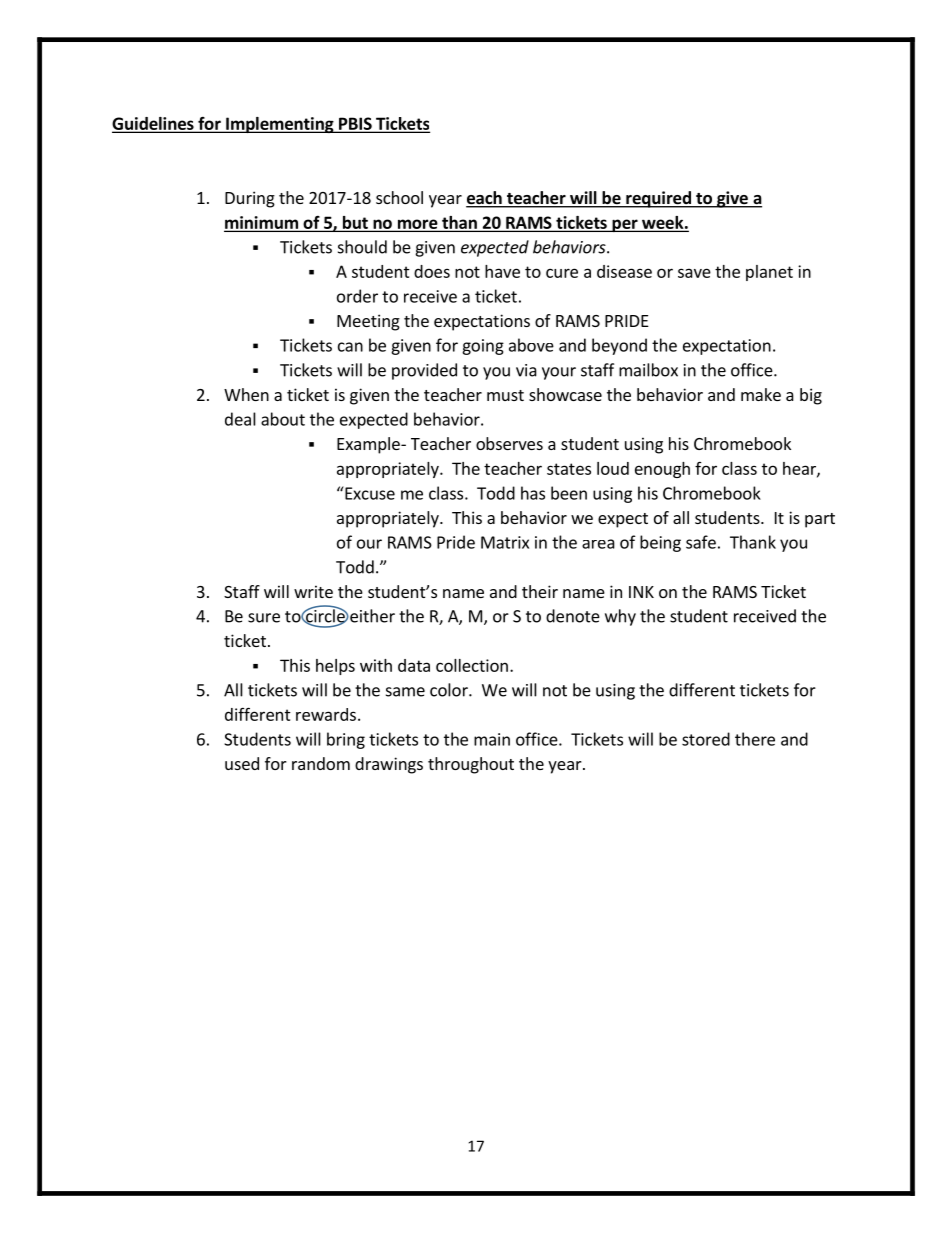  I want to click on safe, so click(701, 542).
